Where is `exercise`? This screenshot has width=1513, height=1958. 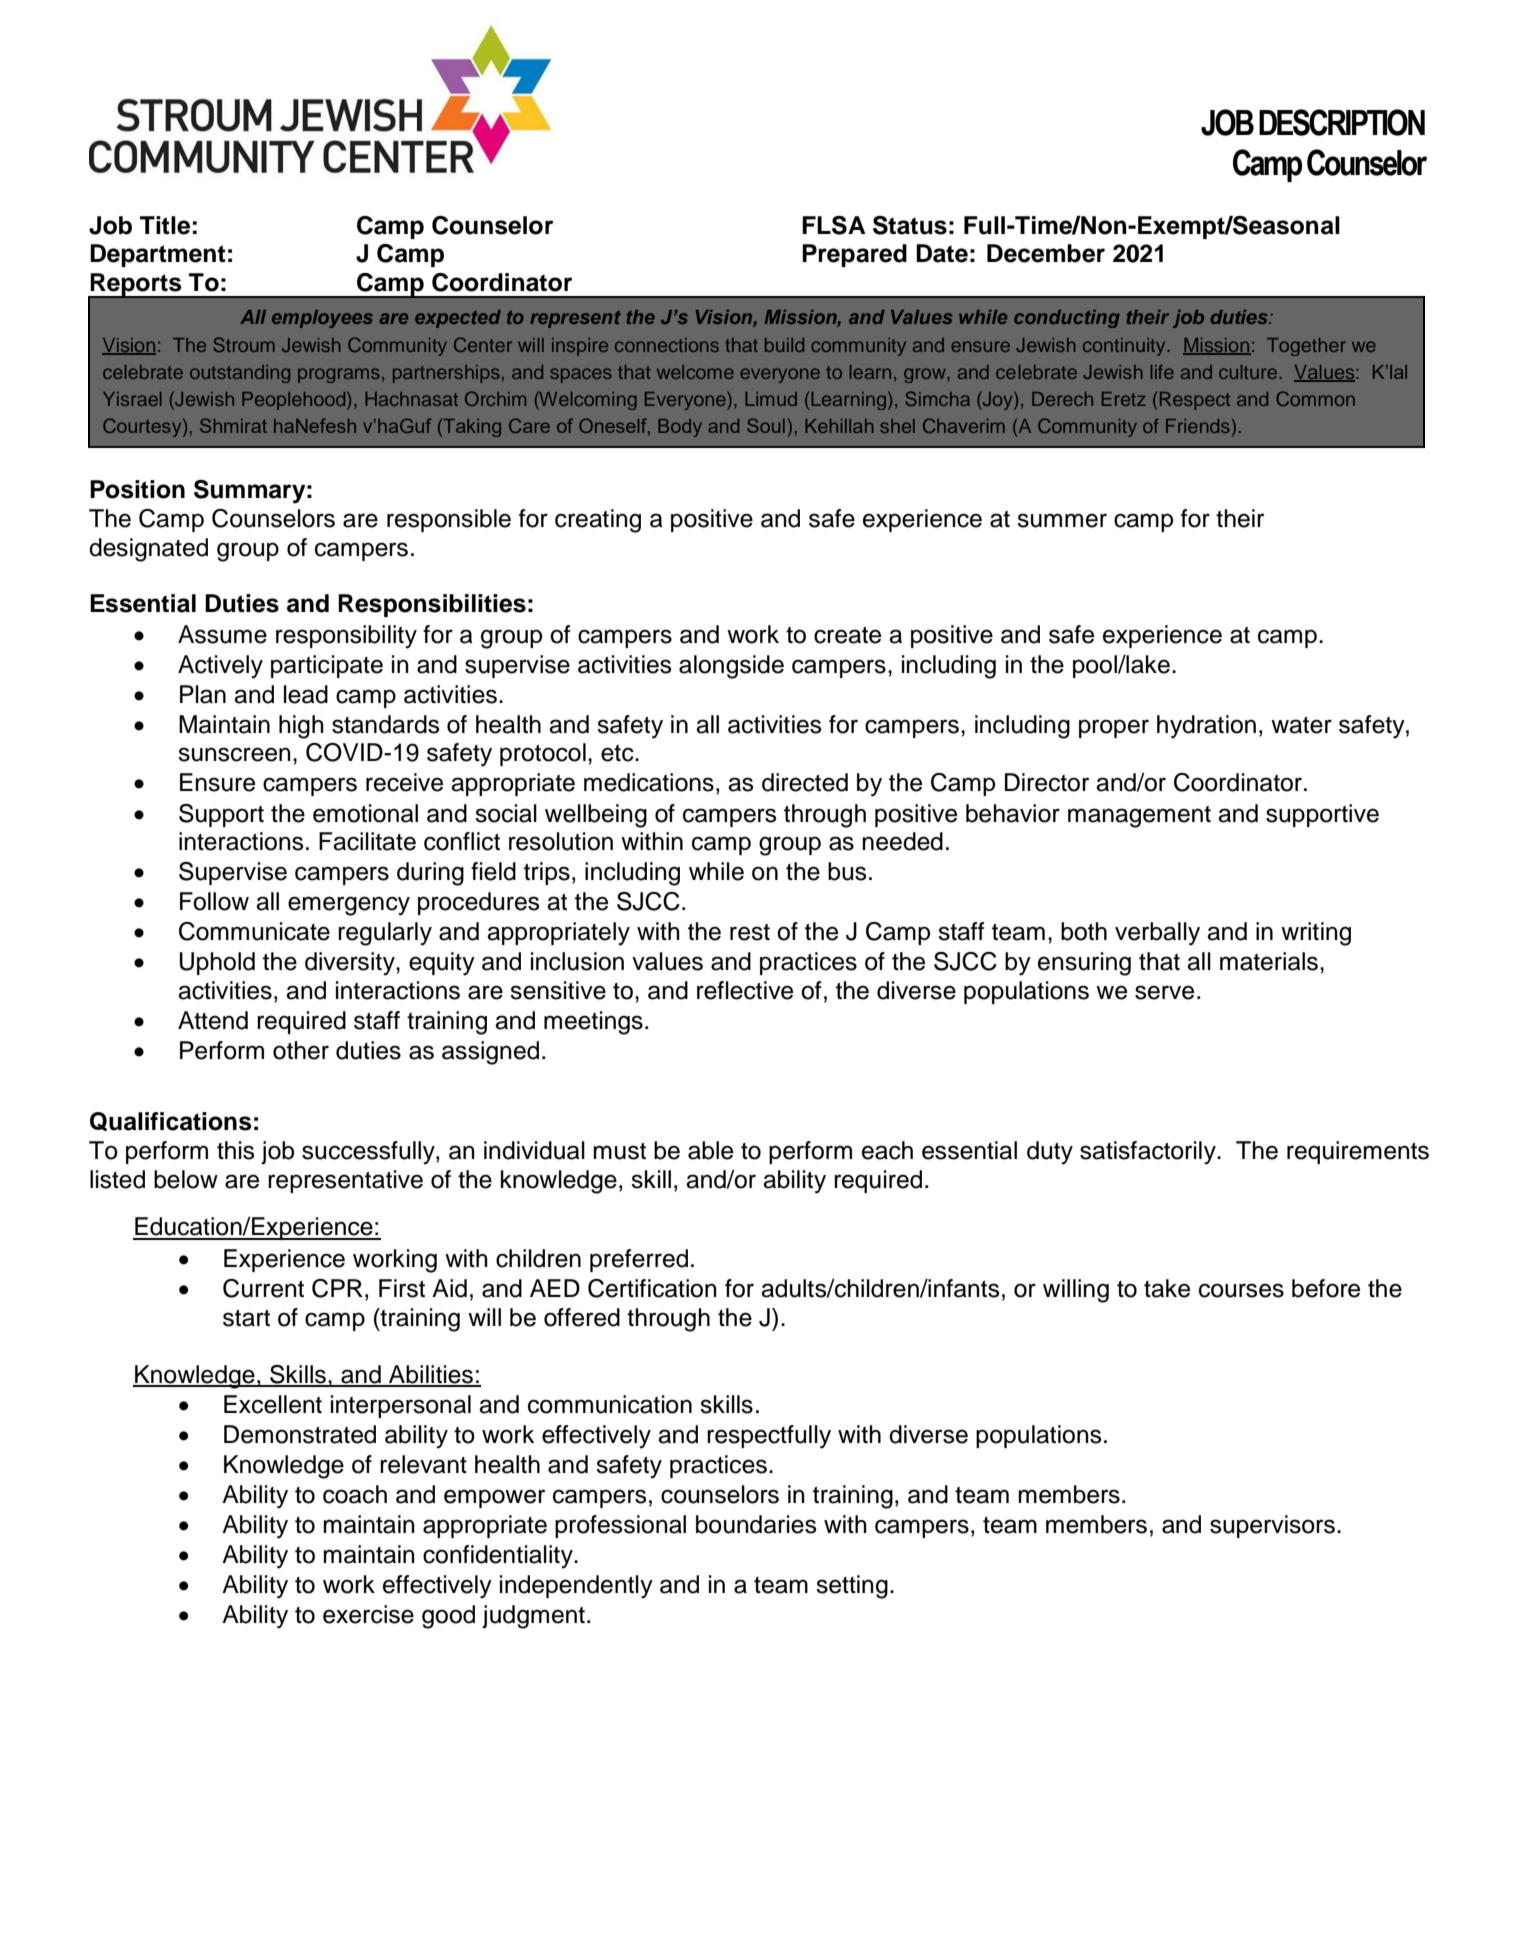 exercise is located at coordinates (368, 1614).
